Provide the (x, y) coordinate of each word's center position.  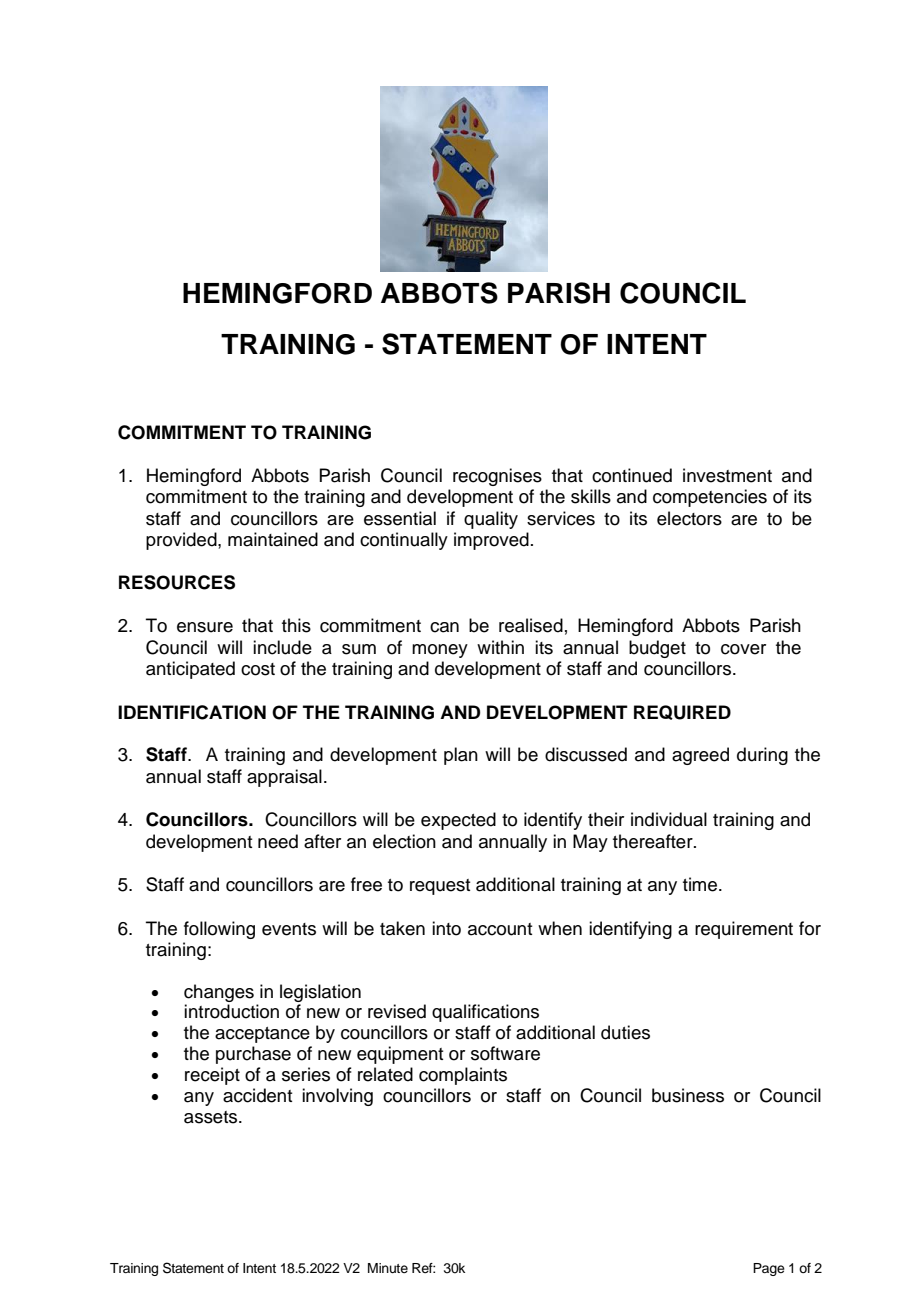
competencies (710, 498)
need (278, 841)
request (440, 887)
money (440, 651)
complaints (463, 1076)
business (688, 1095)
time (700, 884)
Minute (388, 1268)
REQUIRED (682, 712)
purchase (253, 1055)
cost (258, 669)
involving (337, 1097)
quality (491, 520)
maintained (273, 539)
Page (769, 1269)
